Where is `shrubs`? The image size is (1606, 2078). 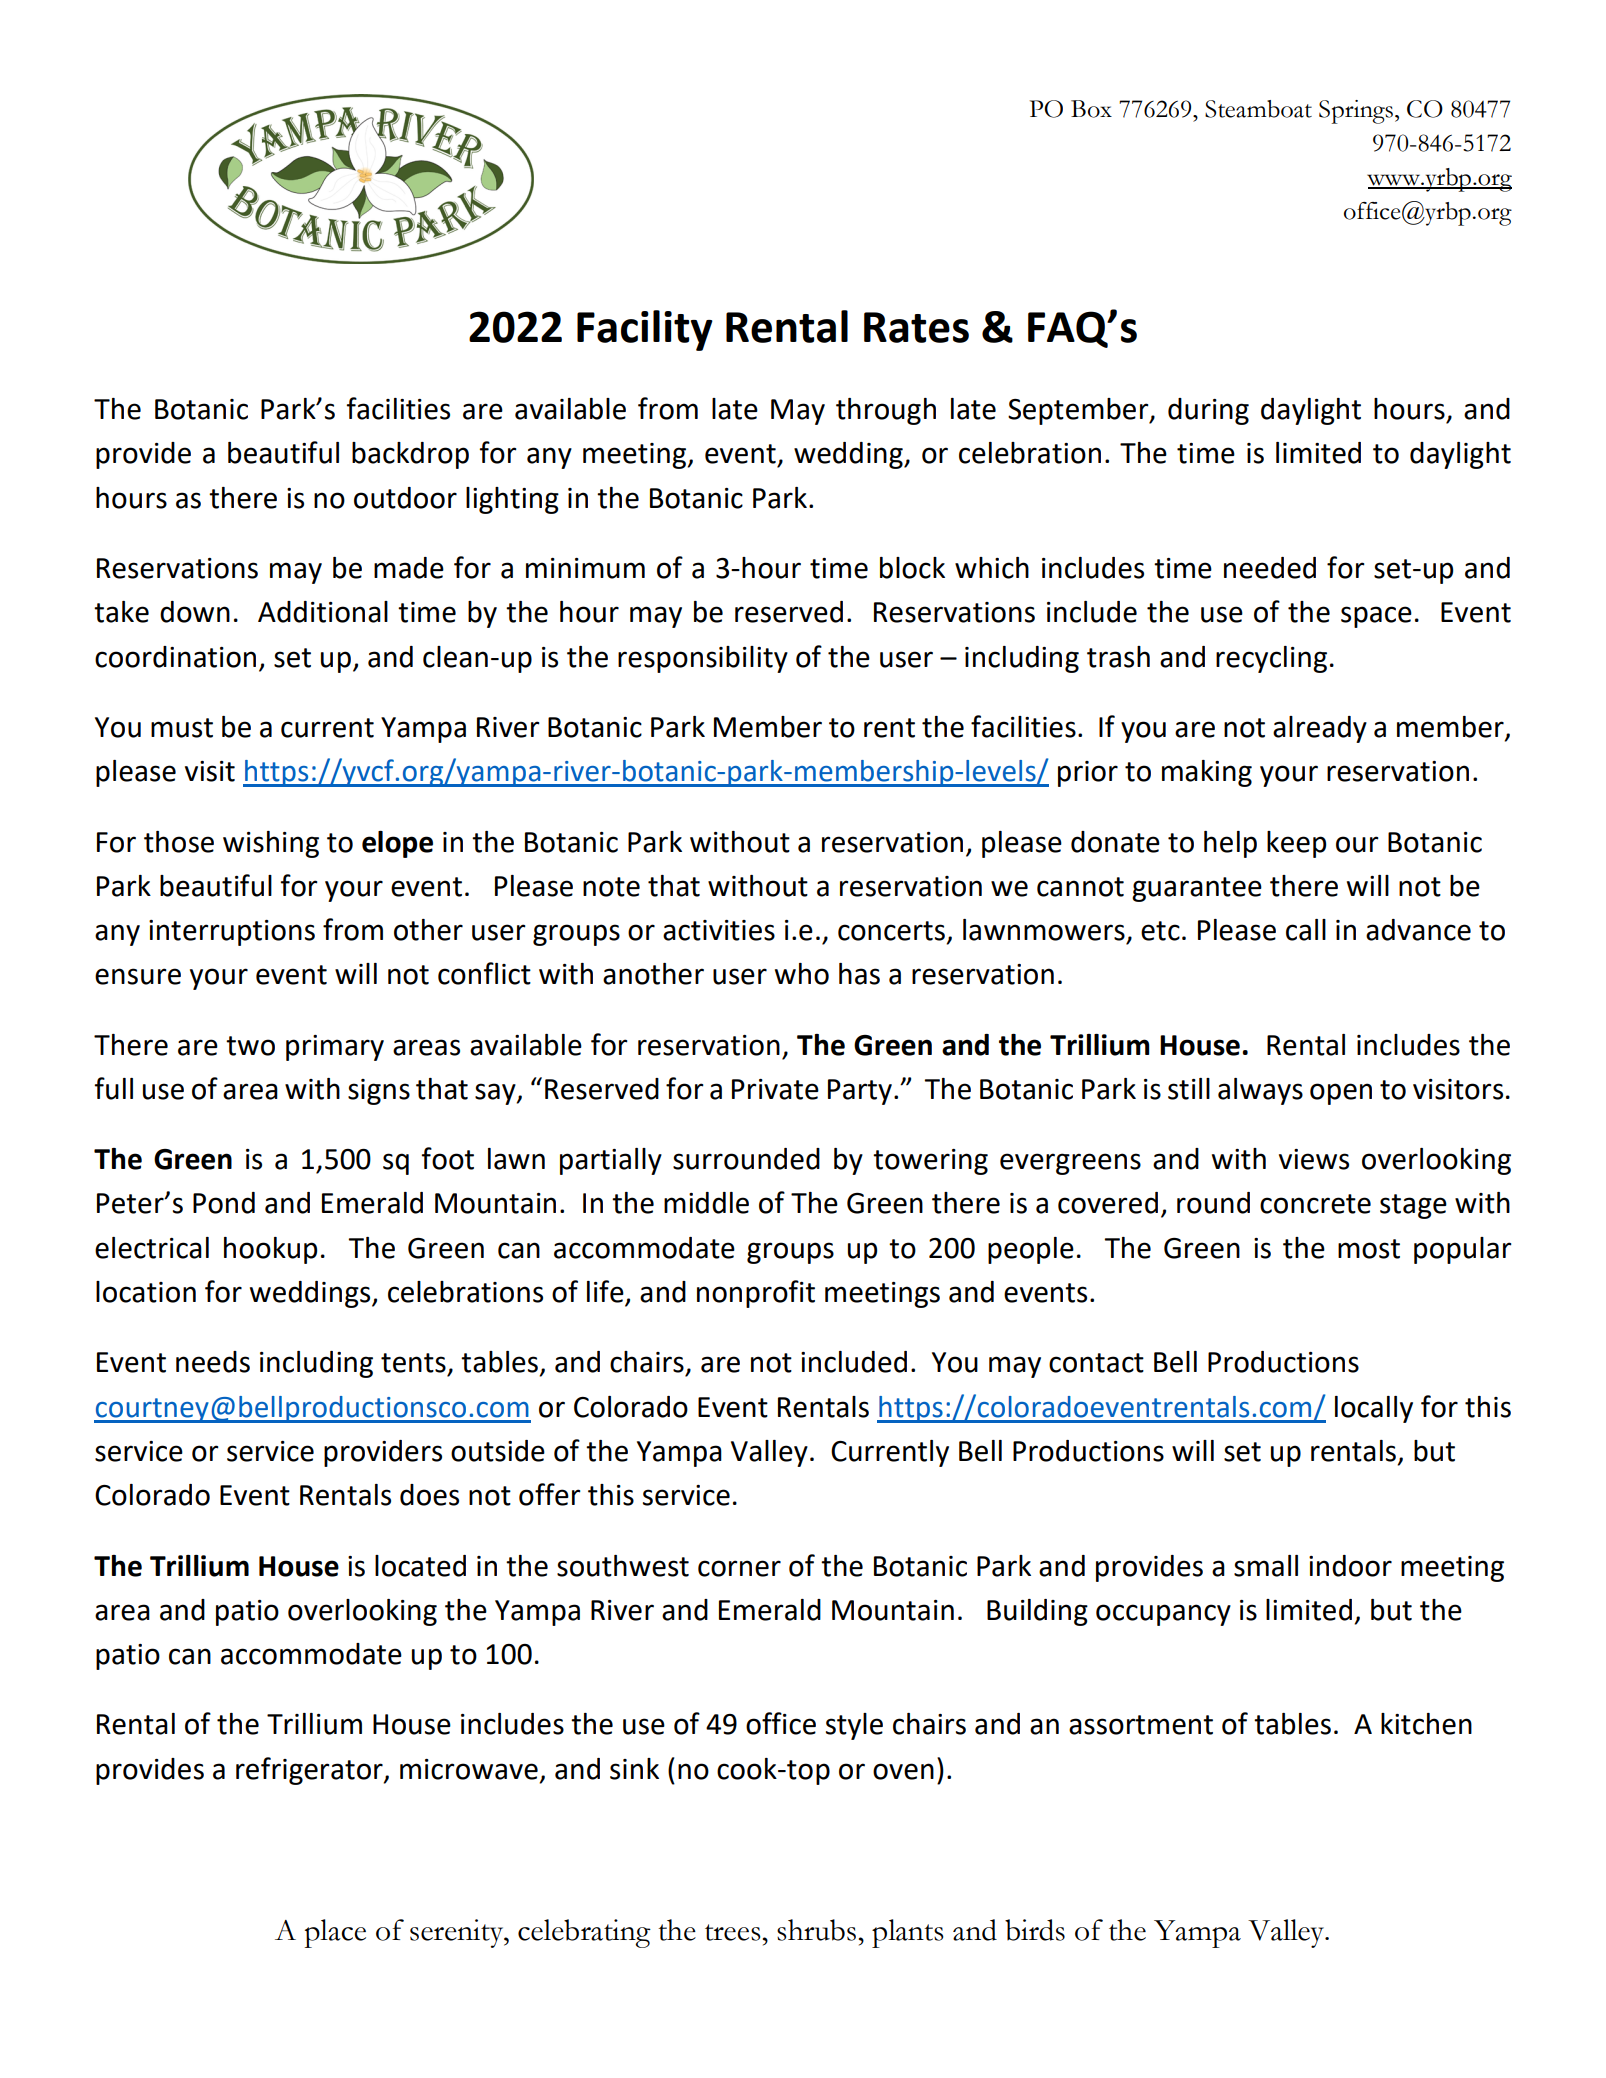
shrubs is located at coordinates (816, 1930).
